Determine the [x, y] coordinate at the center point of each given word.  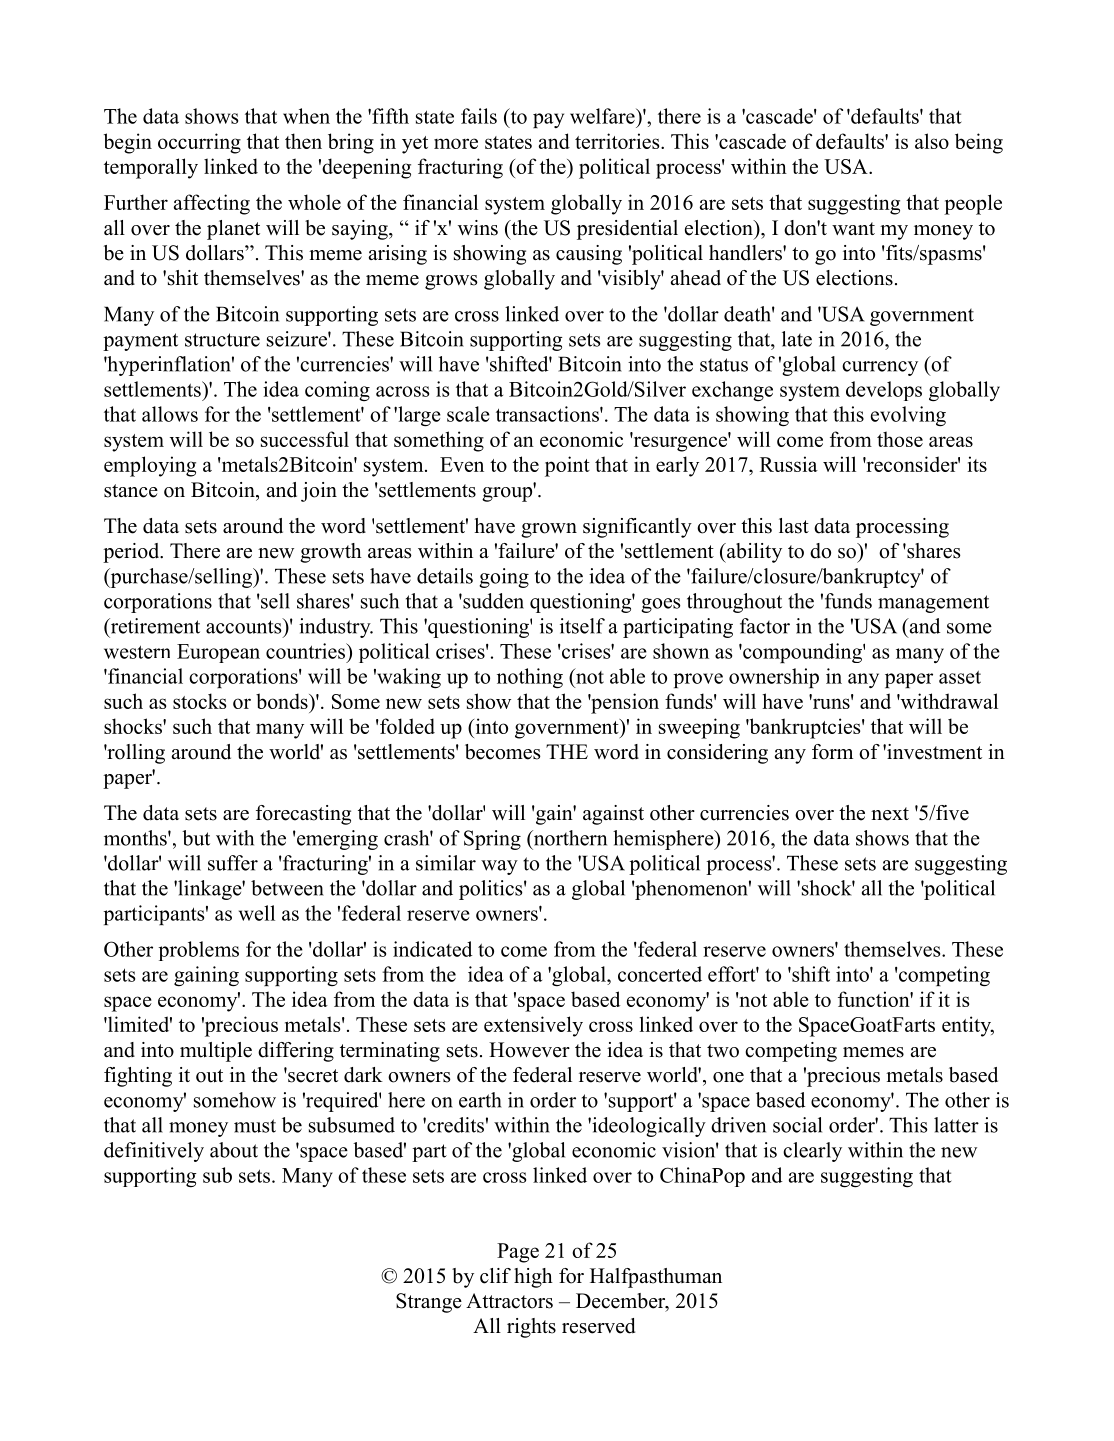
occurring [199, 143]
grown [549, 530]
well [257, 913]
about [234, 1150]
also [932, 141]
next [890, 814]
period [132, 553]
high [533, 1278]
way [499, 867]
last [794, 526]
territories [618, 141]
